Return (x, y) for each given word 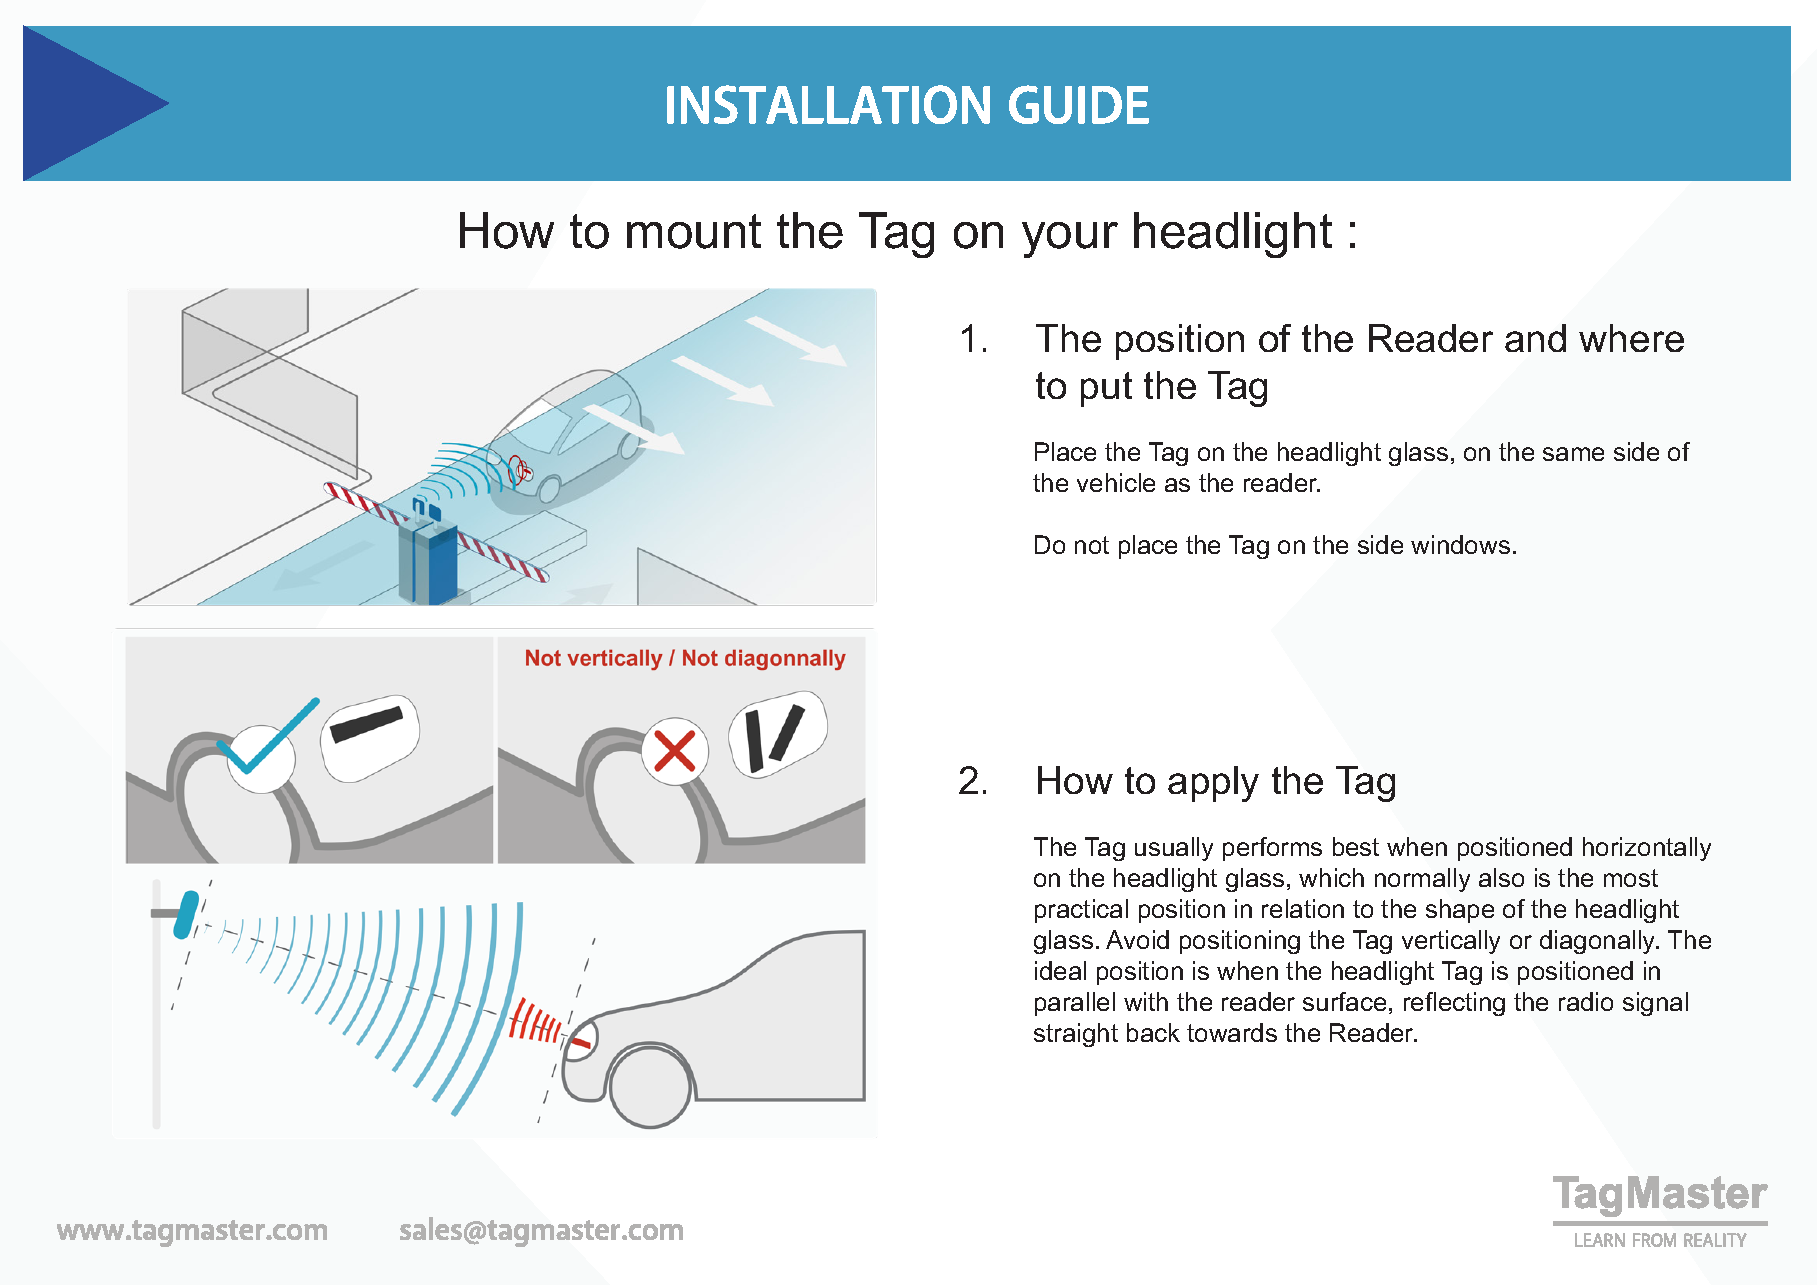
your (1070, 240)
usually (1174, 849)
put (1106, 389)
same (1573, 454)
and (1535, 338)
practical (1081, 911)
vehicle (1116, 482)
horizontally (1647, 849)
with (1146, 1001)
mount (694, 231)
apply (1213, 784)
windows (1460, 544)
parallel (1075, 1004)
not (1092, 545)
